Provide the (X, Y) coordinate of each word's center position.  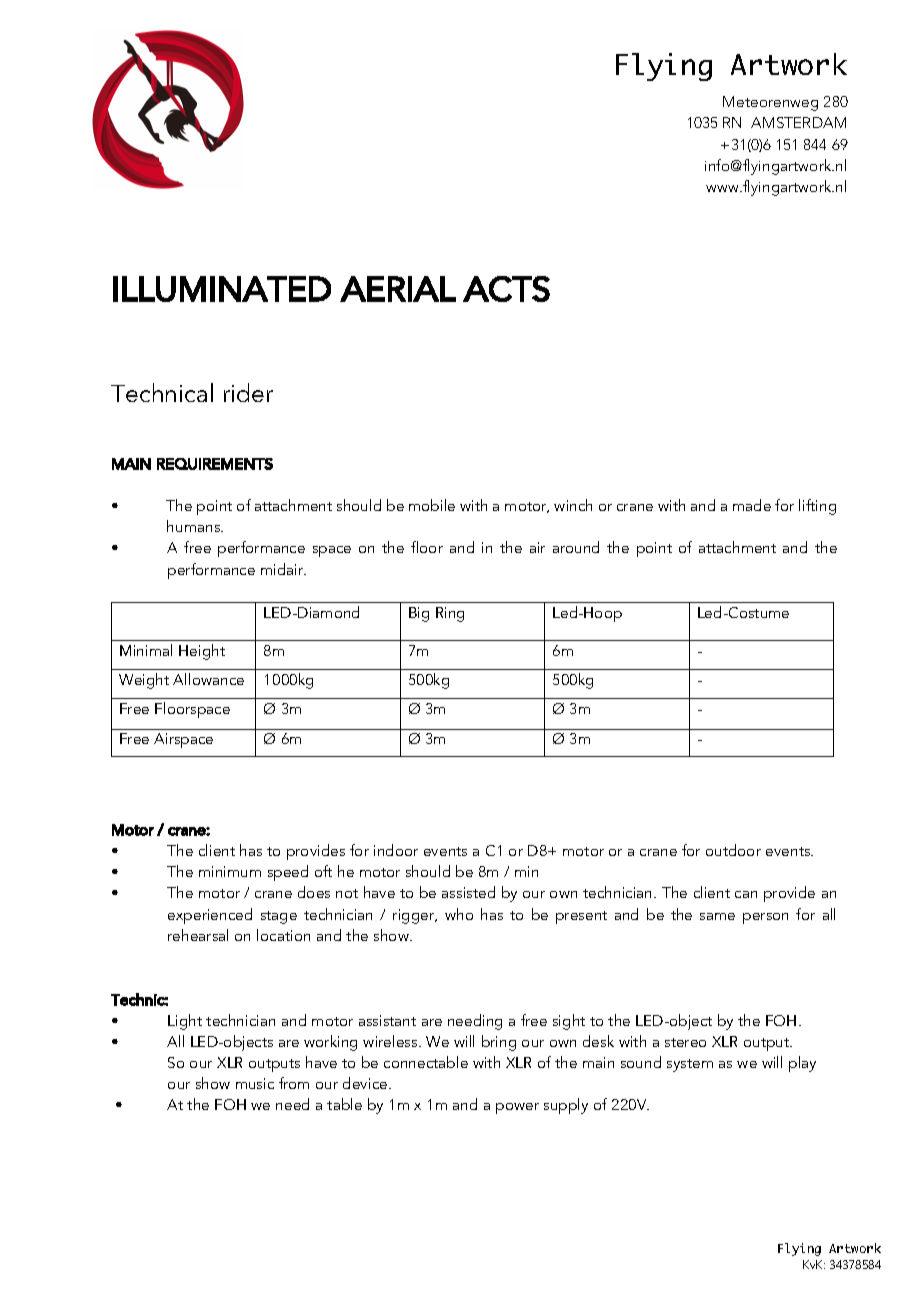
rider (248, 392)
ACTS (506, 289)
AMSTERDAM (798, 122)
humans (195, 526)
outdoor (733, 850)
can (746, 894)
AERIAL (398, 289)
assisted (468, 892)
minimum (230, 871)
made (752, 505)
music (255, 1083)
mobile (432, 505)
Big (419, 614)
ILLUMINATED (222, 289)
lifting (817, 507)
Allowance (208, 679)
